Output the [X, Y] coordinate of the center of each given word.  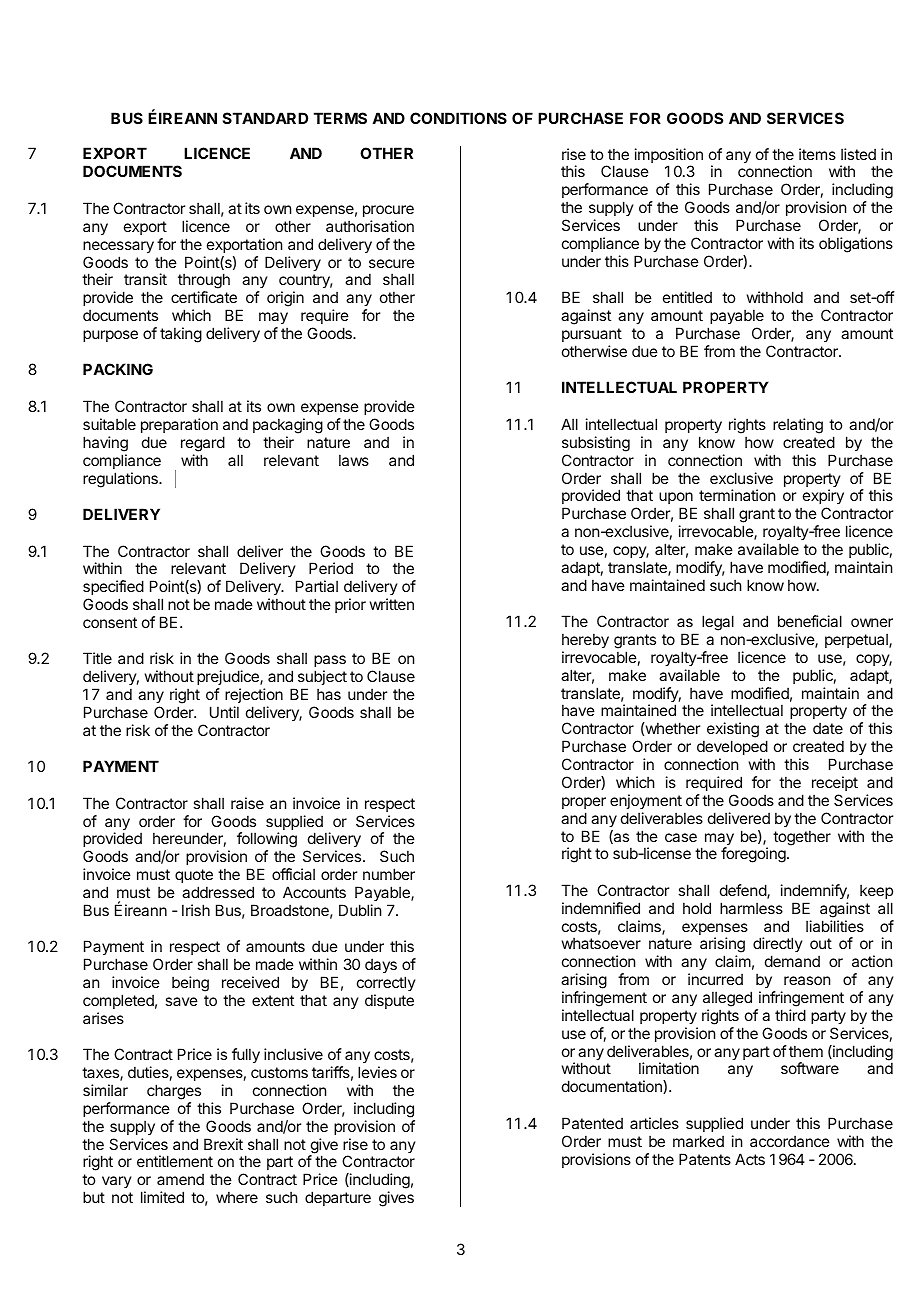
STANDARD [265, 118]
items [817, 154]
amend [180, 1179]
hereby [585, 640]
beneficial [810, 621]
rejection [254, 695]
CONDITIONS [458, 118]
